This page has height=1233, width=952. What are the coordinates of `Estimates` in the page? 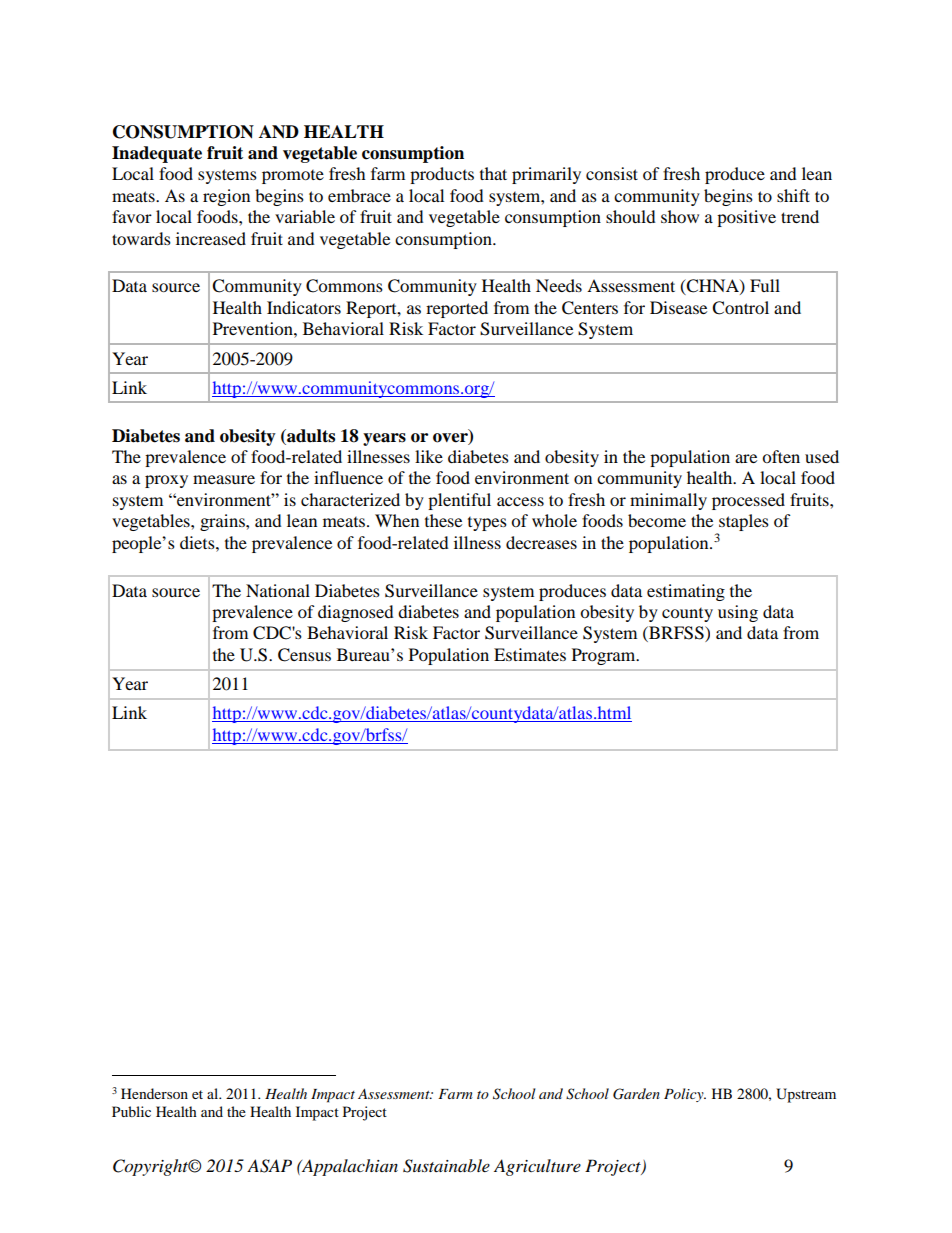 It's located at (530, 654).
